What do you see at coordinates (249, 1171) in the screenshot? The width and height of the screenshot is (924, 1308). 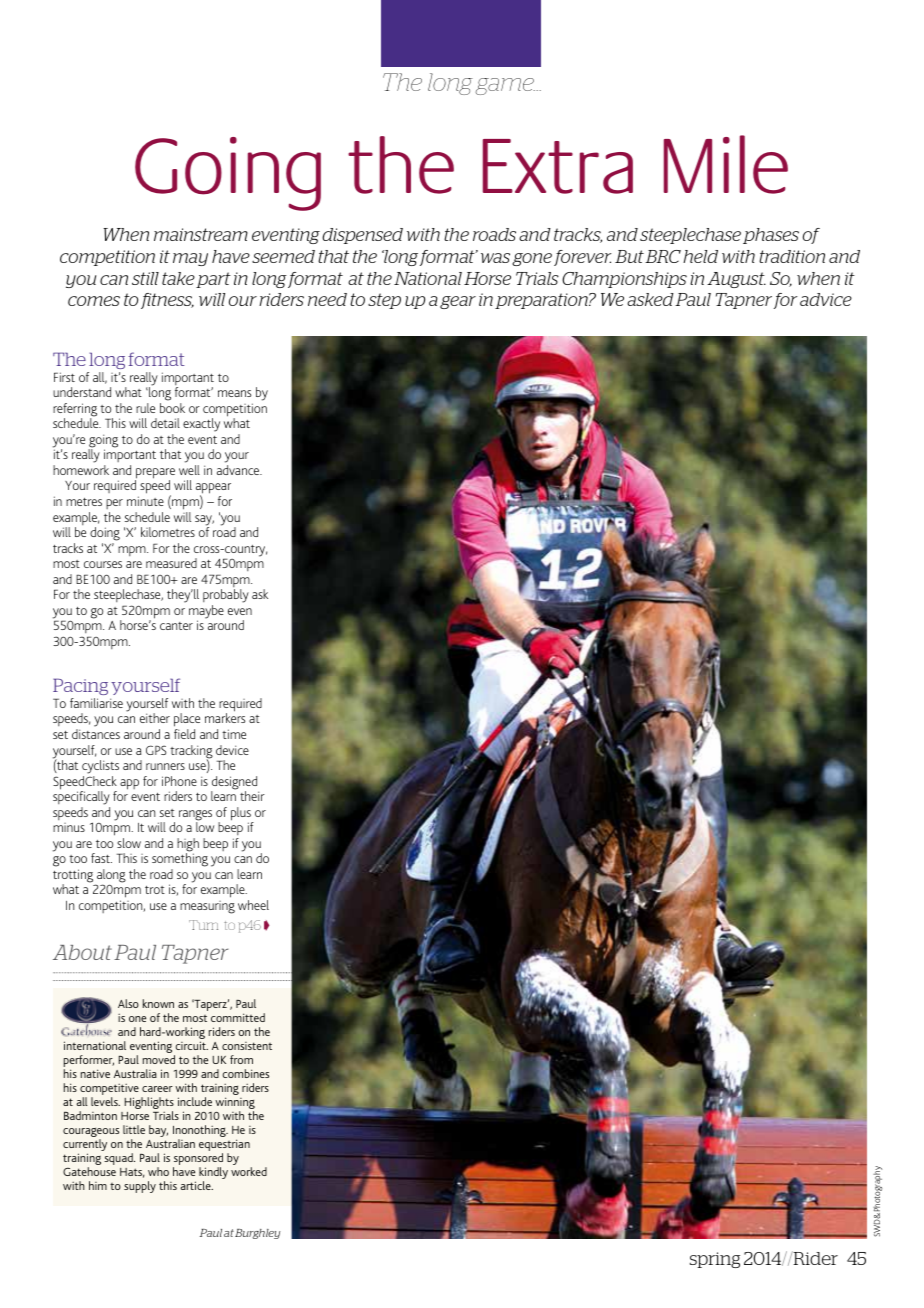 I see `worked` at bounding box center [249, 1171].
